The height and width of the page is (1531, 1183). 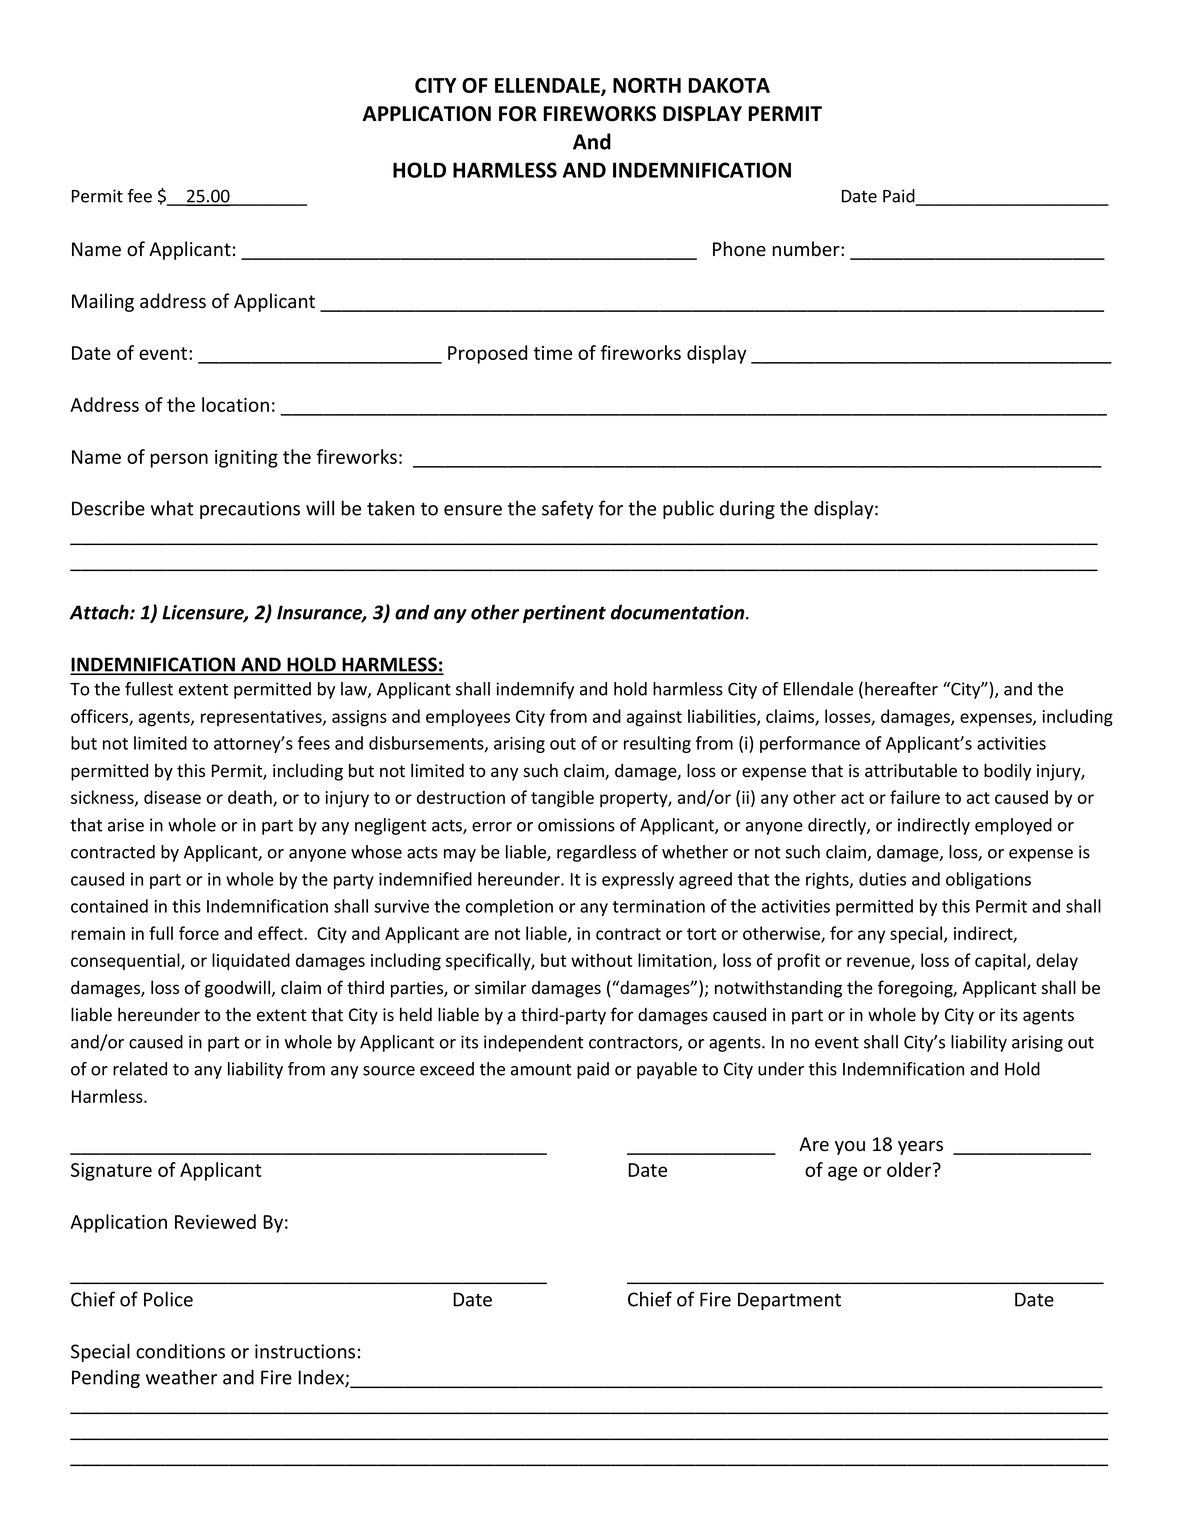 I want to click on NORTH, so click(x=647, y=85).
